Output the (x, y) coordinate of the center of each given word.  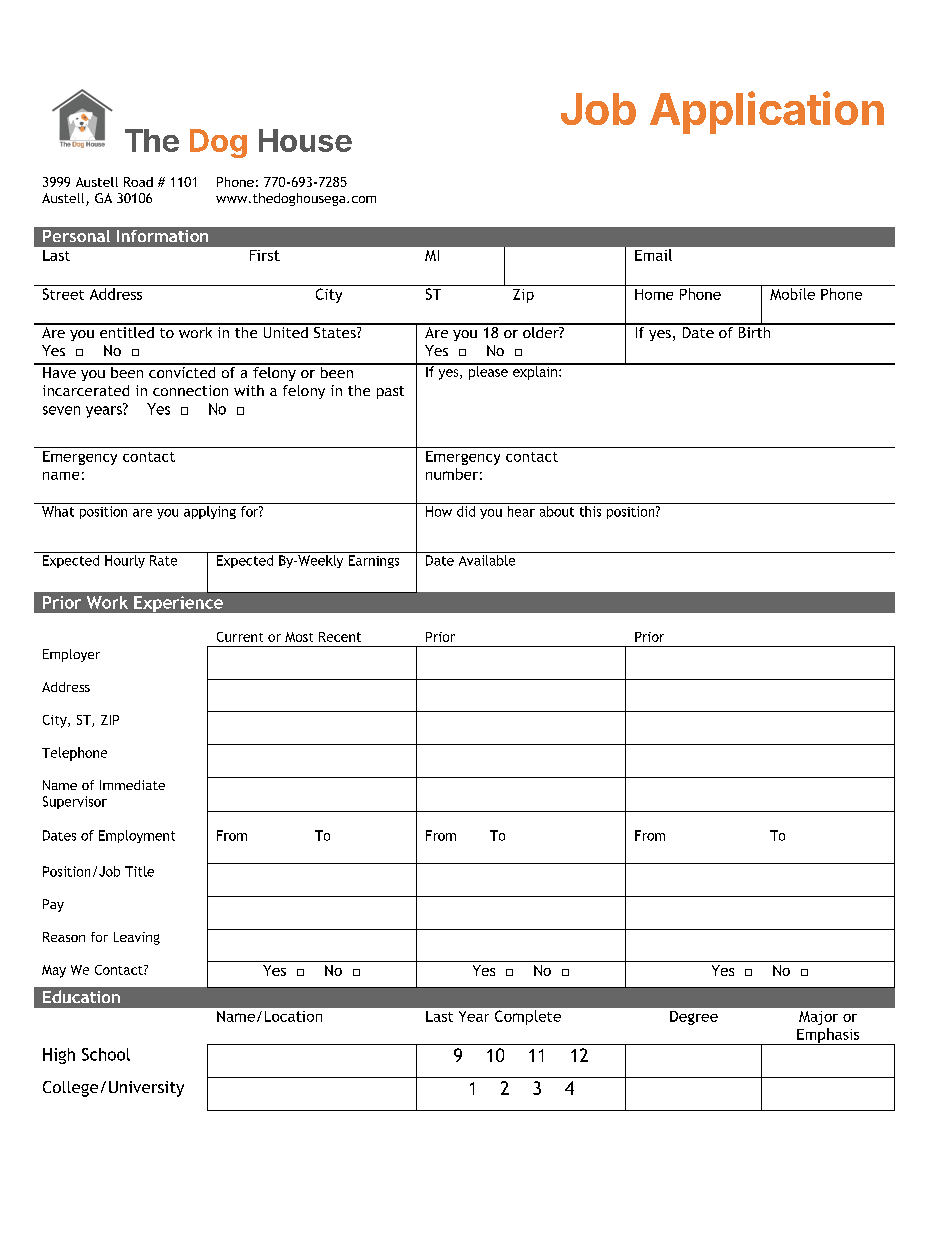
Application (767, 112)
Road (138, 182)
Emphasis (828, 1036)
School (106, 1054)
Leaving (137, 938)
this (590, 511)
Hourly (125, 561)
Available (487, 560)
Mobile (792, 294)
